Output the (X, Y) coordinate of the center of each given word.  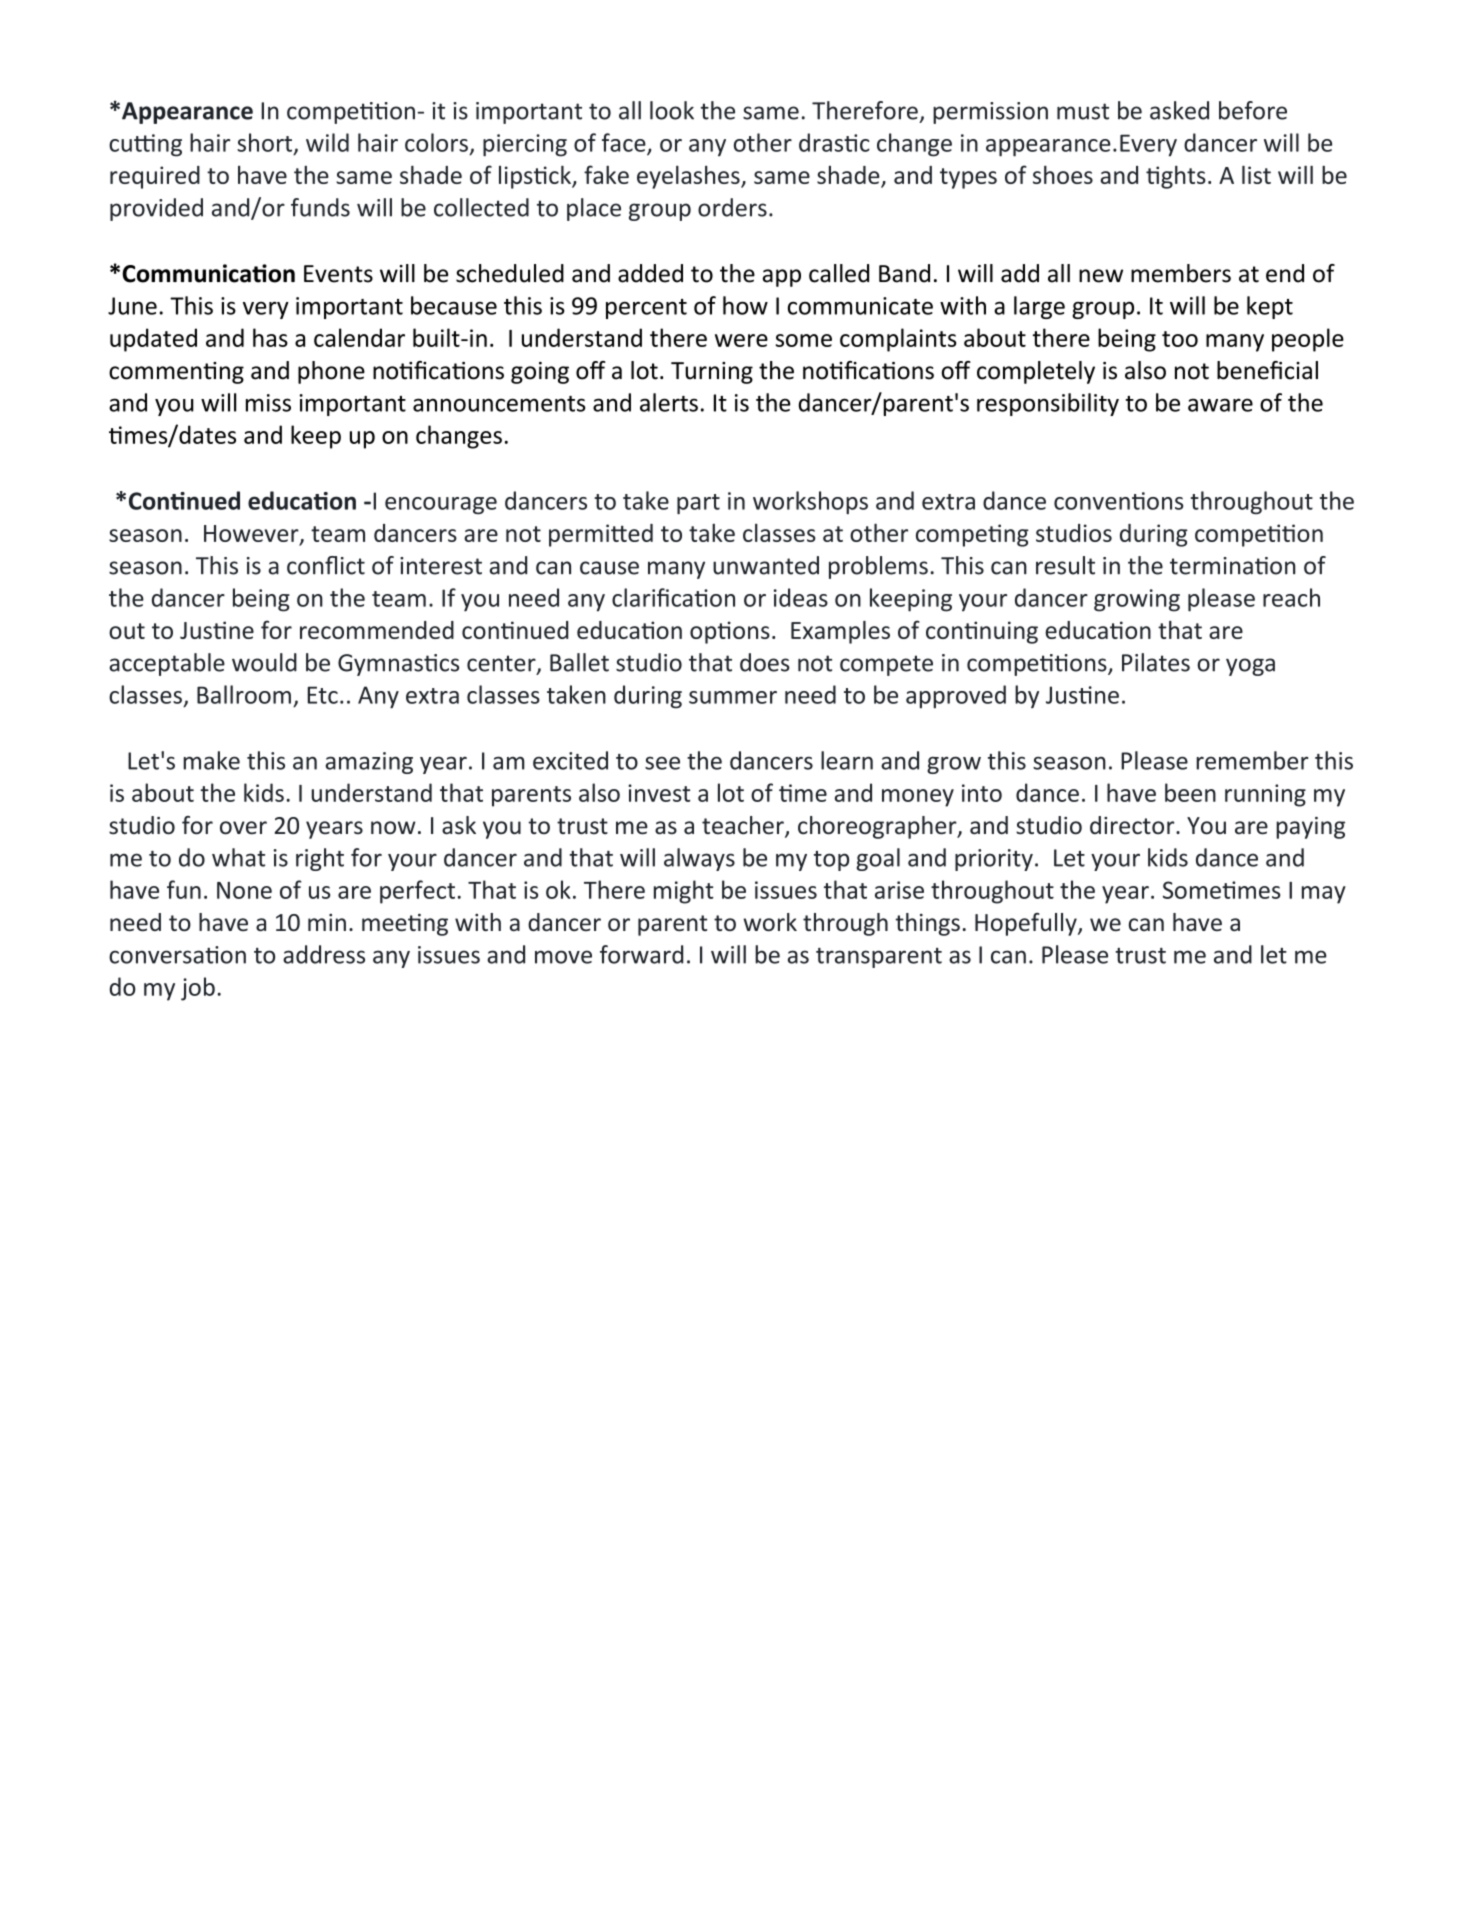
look (672, 110)
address (324, 954)
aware (1220, 405)
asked (1179, 110)
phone (331, 372)
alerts (669, 402)
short (266, 143)
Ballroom (244, 694)
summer (733, 697)
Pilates (1156, 662)
